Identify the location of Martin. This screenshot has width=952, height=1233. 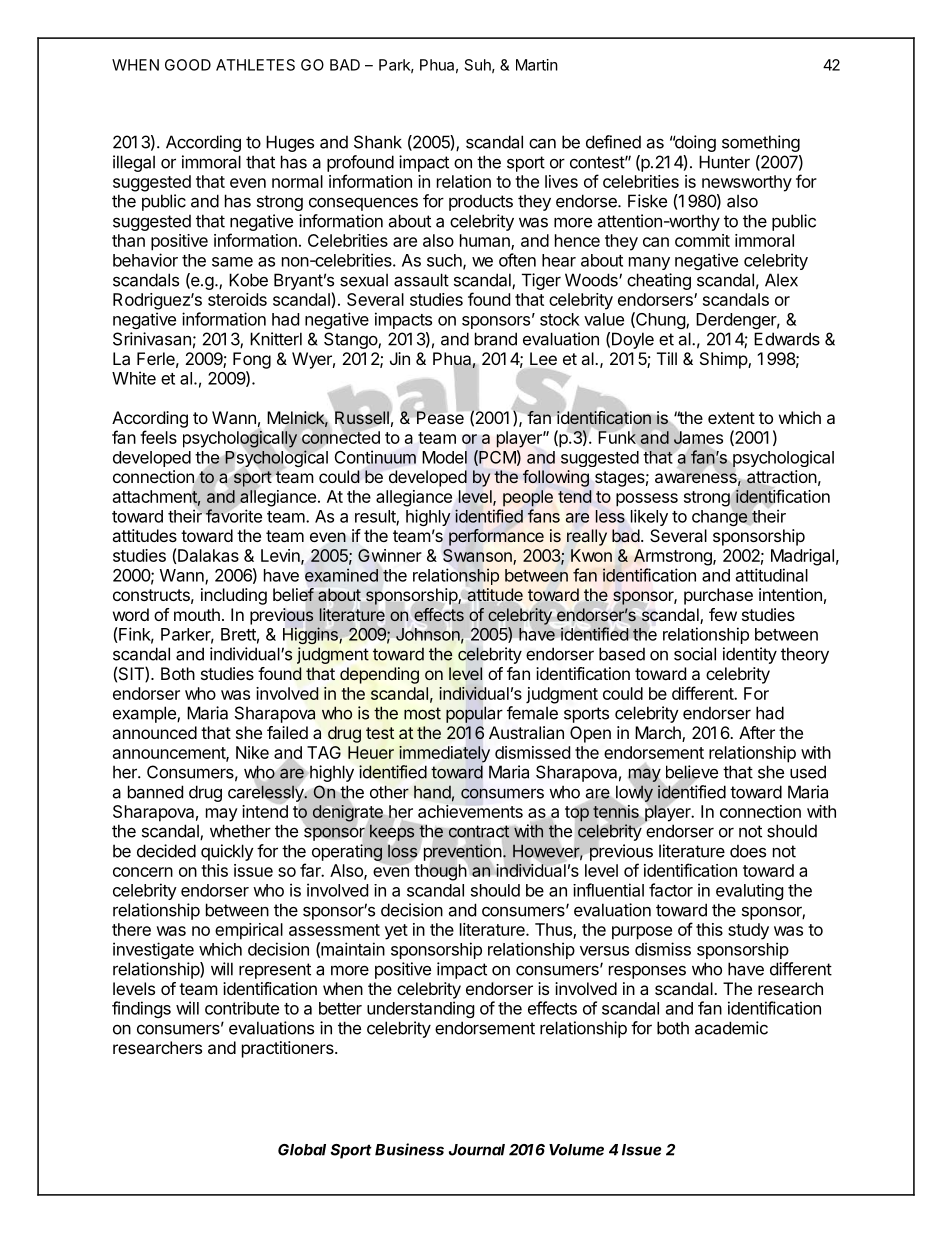
(537, 65).
